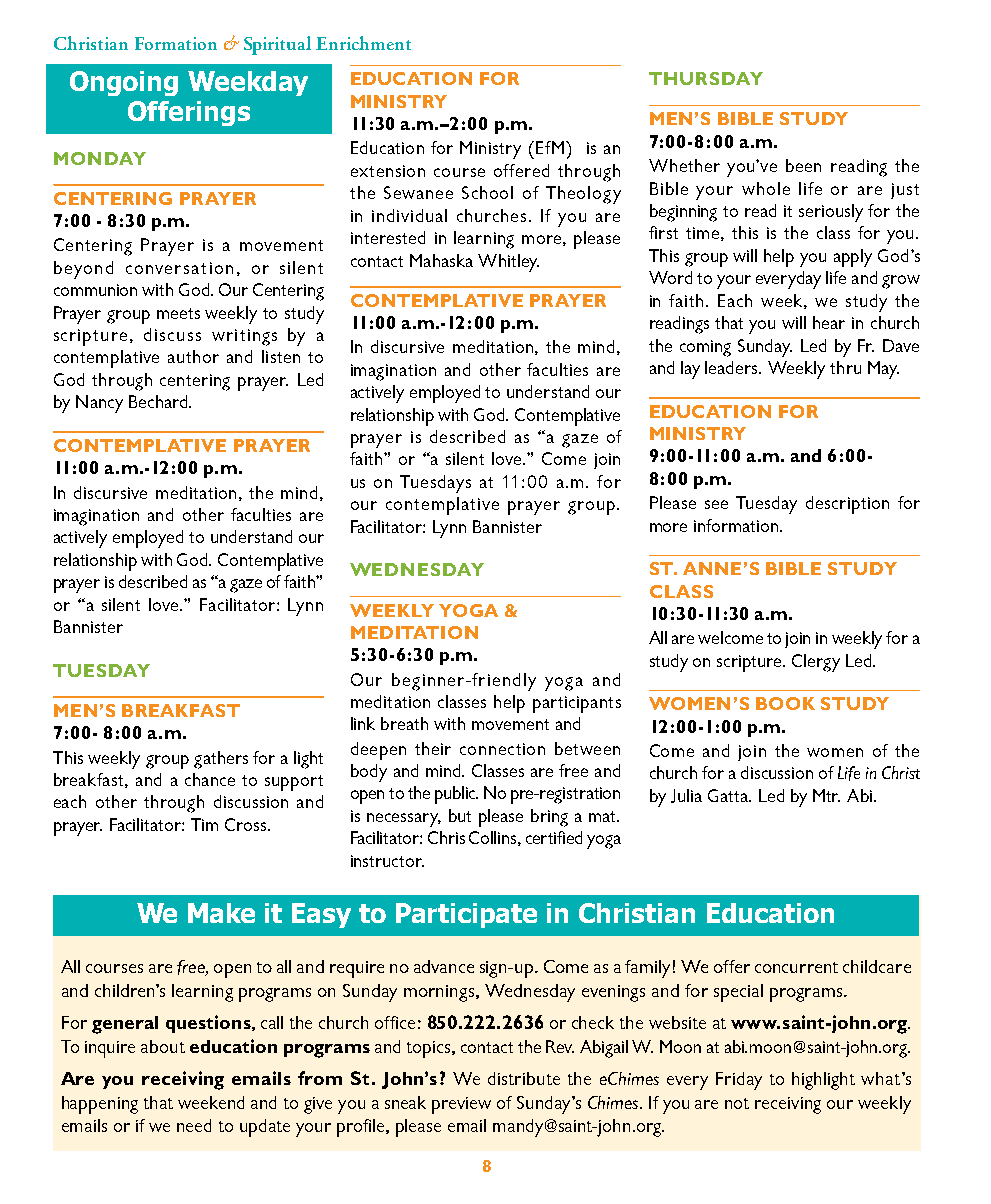 The image size is (991, 1204). What do you see at coordinates (124, 83) in the image?
I see `Ongoing` at bounding box center [124, 83].
